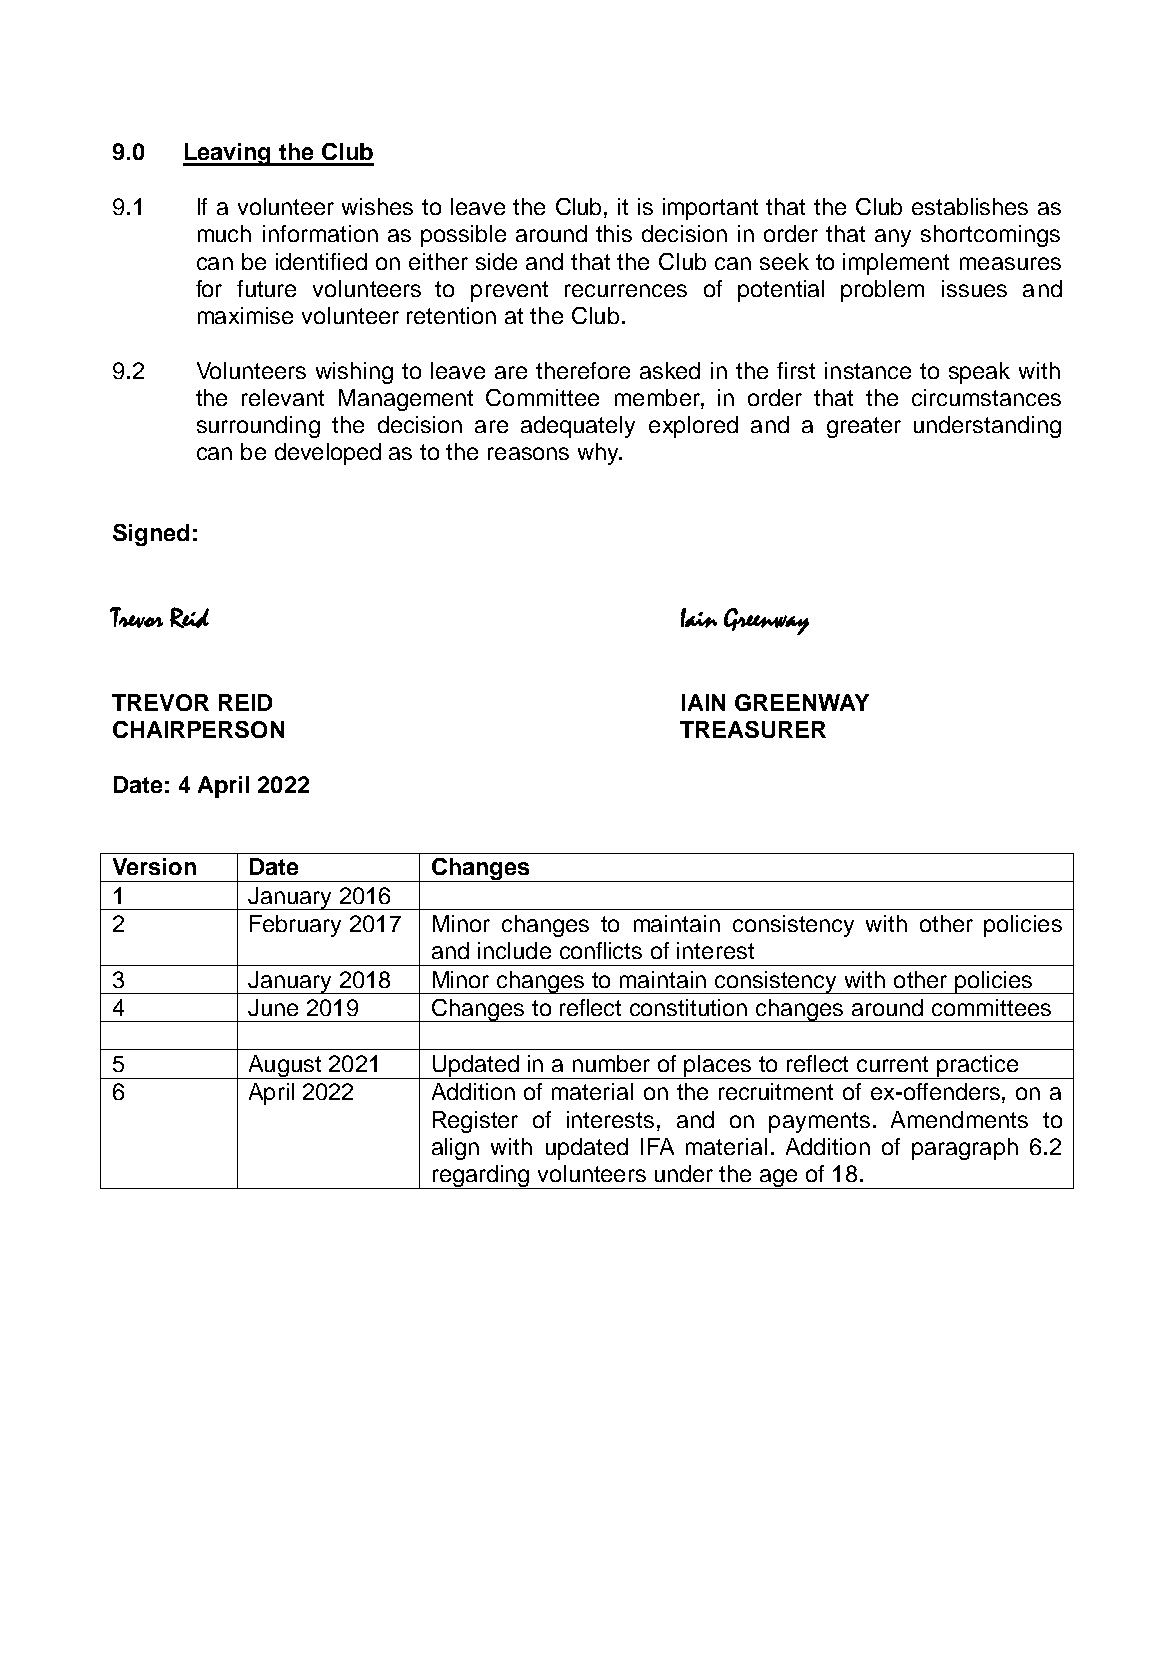 This screenshot has width=1174, height=1660. What do you see at coordinates (284, 1067) in the screenshot?
I see `August` at bounding box center [284, 1067].
